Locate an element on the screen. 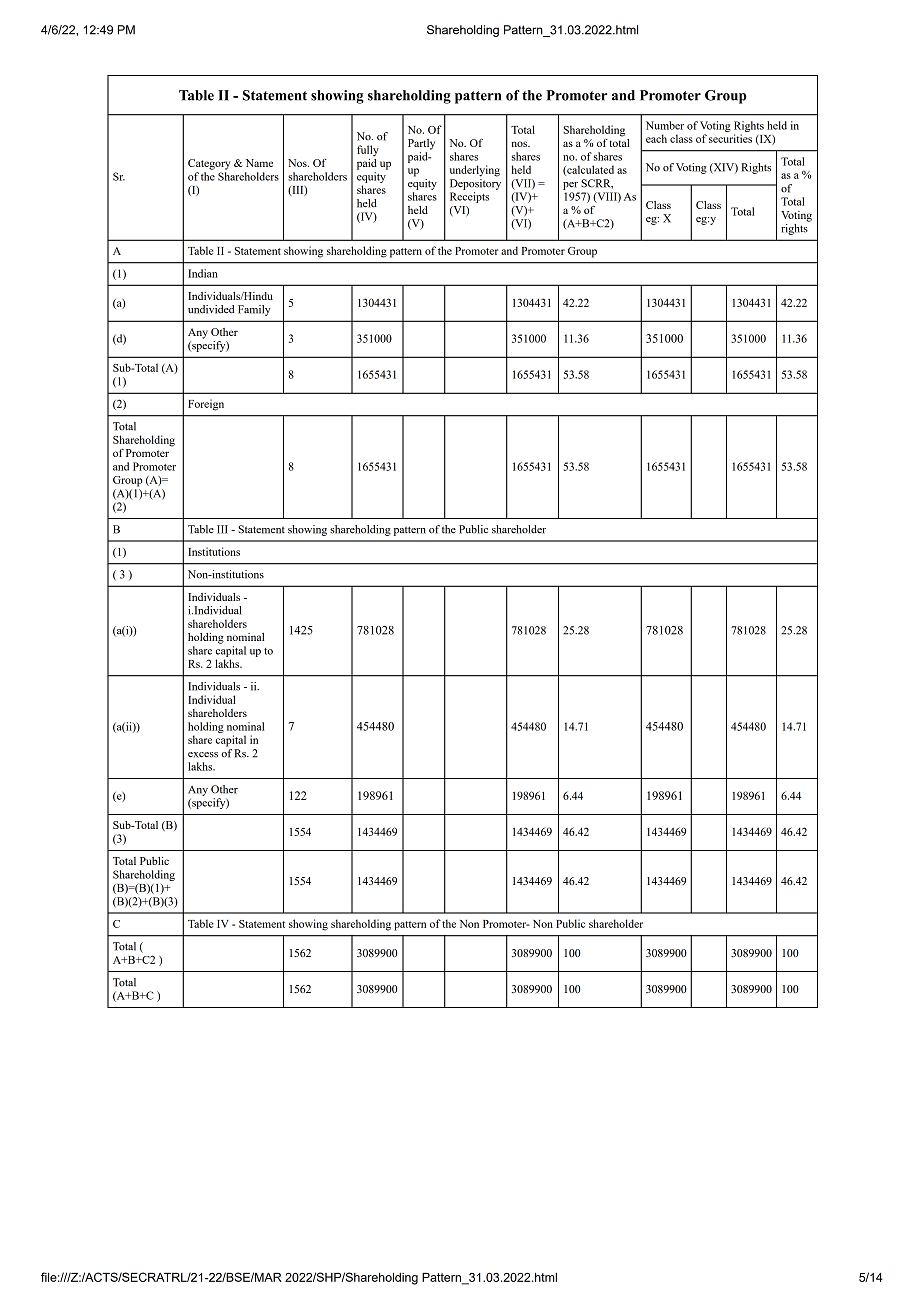 The height and width of the screenshot is (1308, 924). excess is located at coordinates (203, 755).
